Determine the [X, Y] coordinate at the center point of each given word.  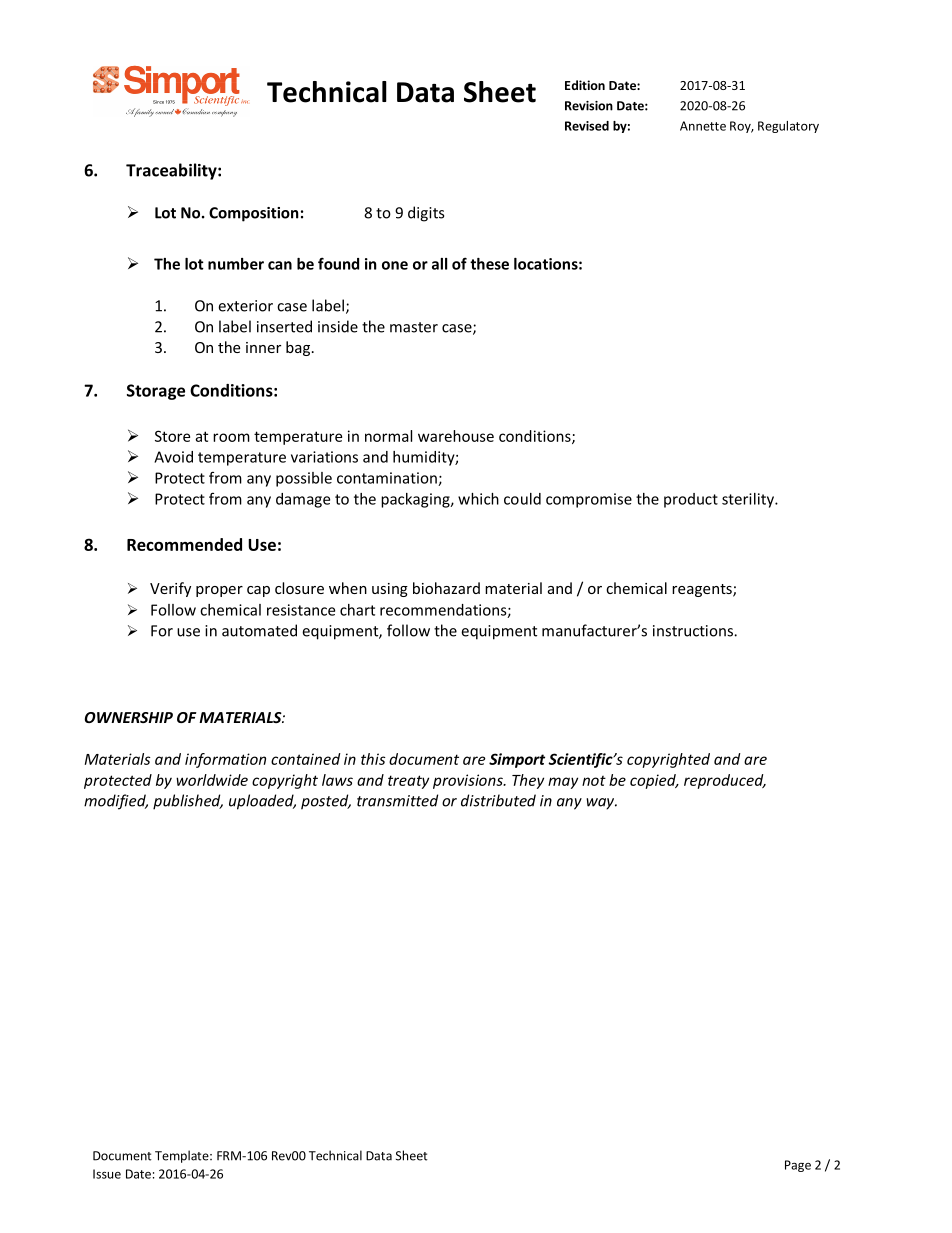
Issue [107, 1174]
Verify [170, 589]
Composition [254, 214]
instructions [694, 631]
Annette [703, 126]
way [601, 804]
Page [798, 1166]
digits [426, 214]
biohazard [446, 588]
